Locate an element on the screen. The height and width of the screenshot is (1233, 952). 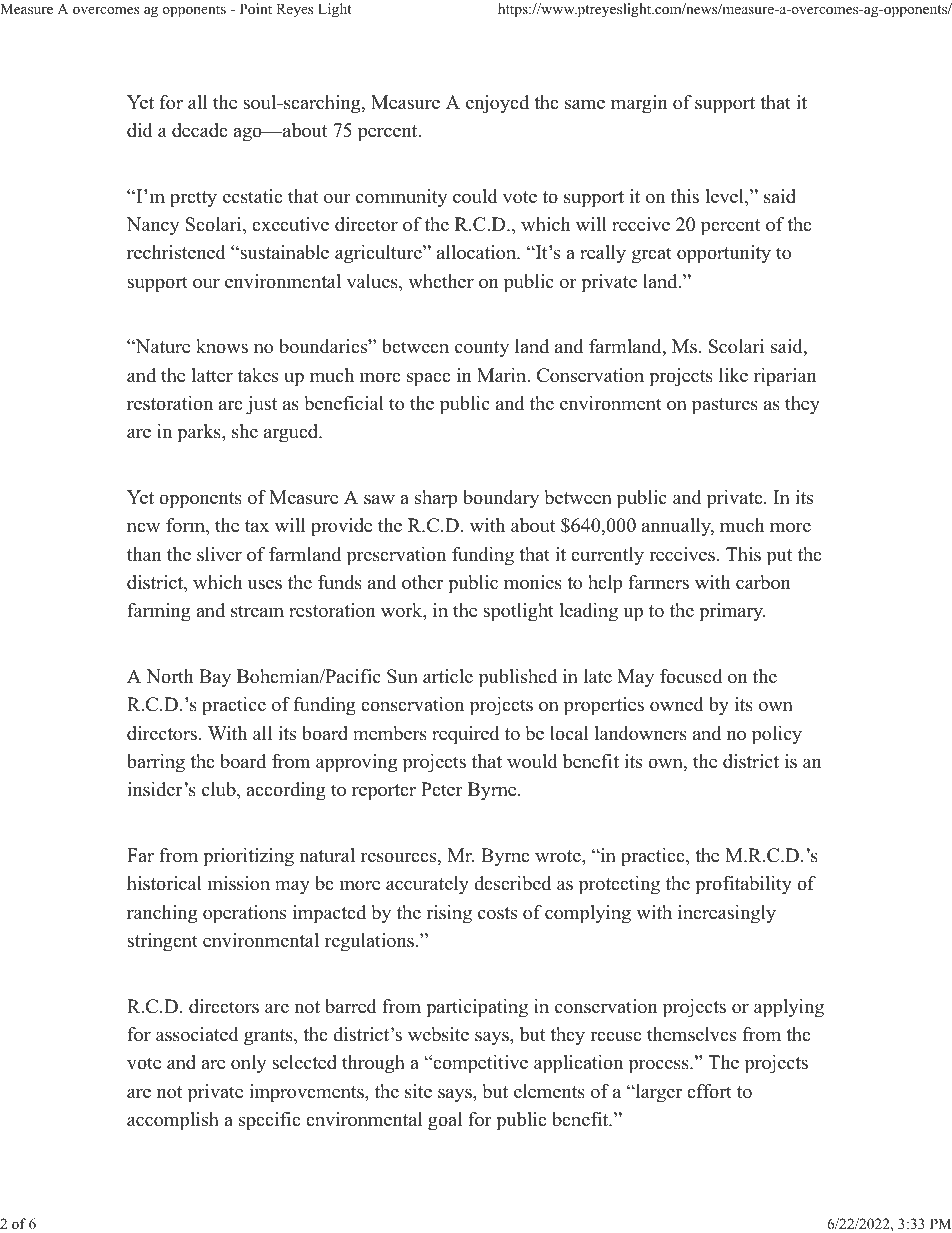
only is located at coordinates (248, 1064).
